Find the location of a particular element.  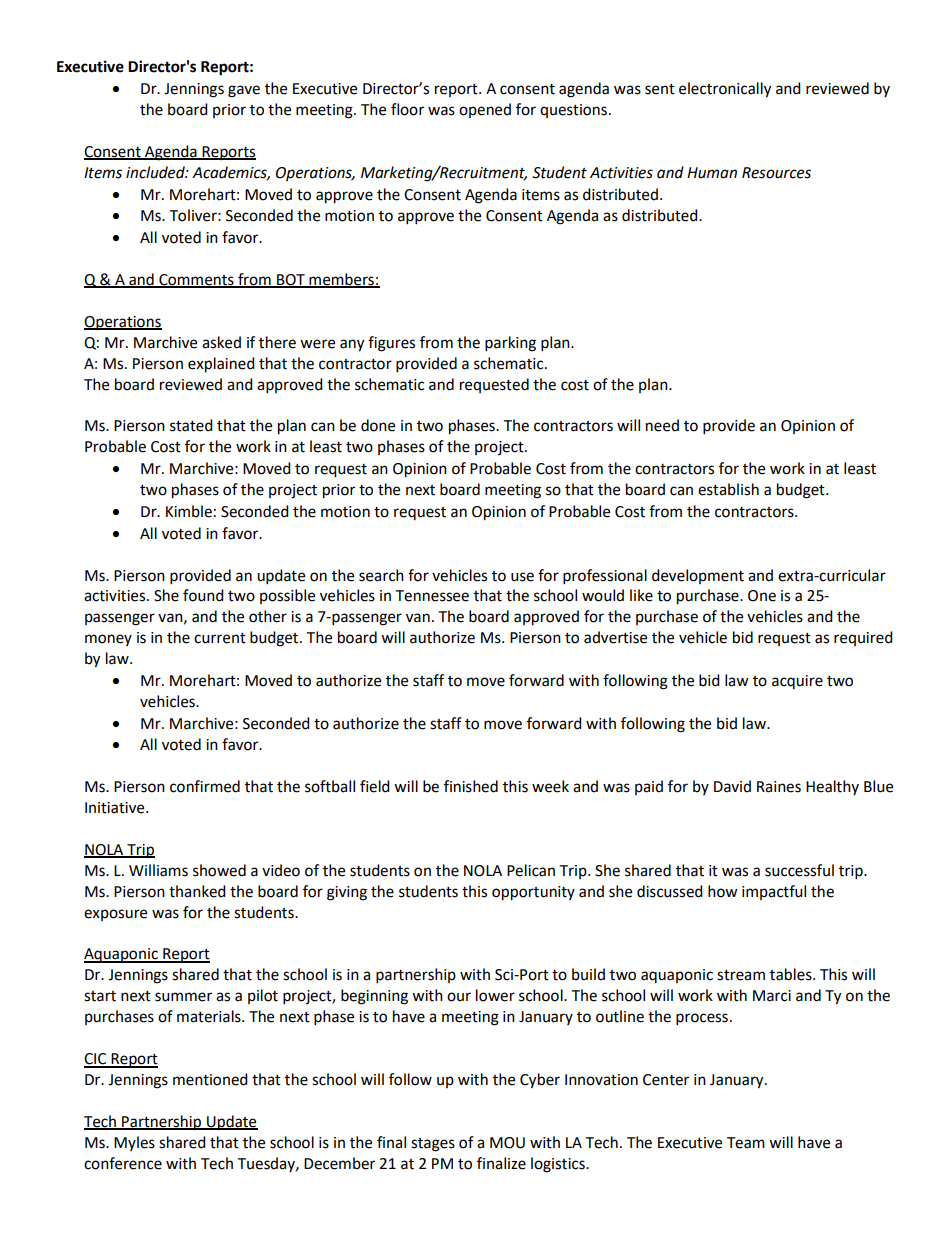

Team is located at coordinates (746, 1143).
